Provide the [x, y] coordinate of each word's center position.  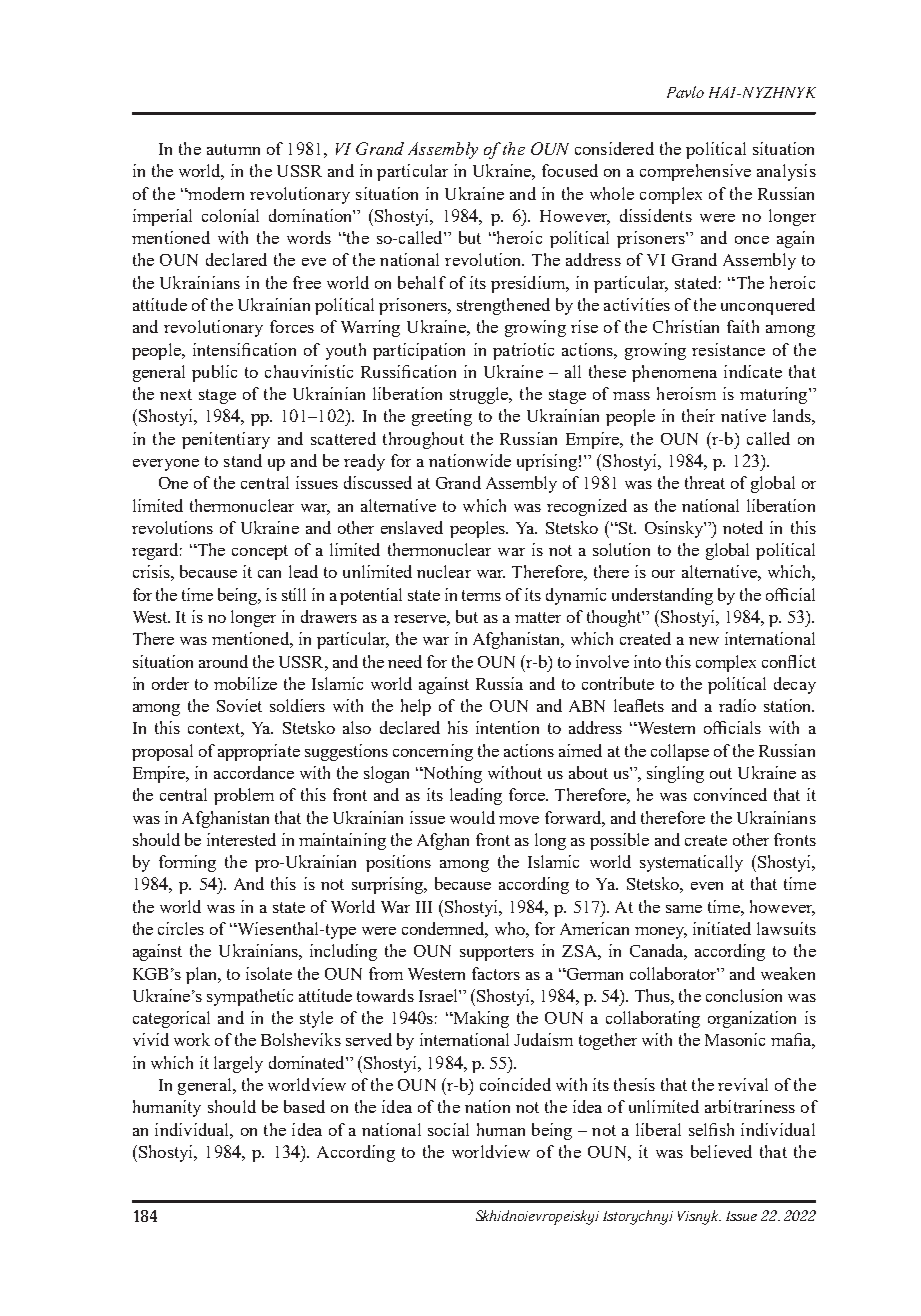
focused [570, 170]
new [704, 641]
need [405, 661]
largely [238, 1064]
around [223, 661]
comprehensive [695, 172]
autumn [233, 149]
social [448, 1129]
